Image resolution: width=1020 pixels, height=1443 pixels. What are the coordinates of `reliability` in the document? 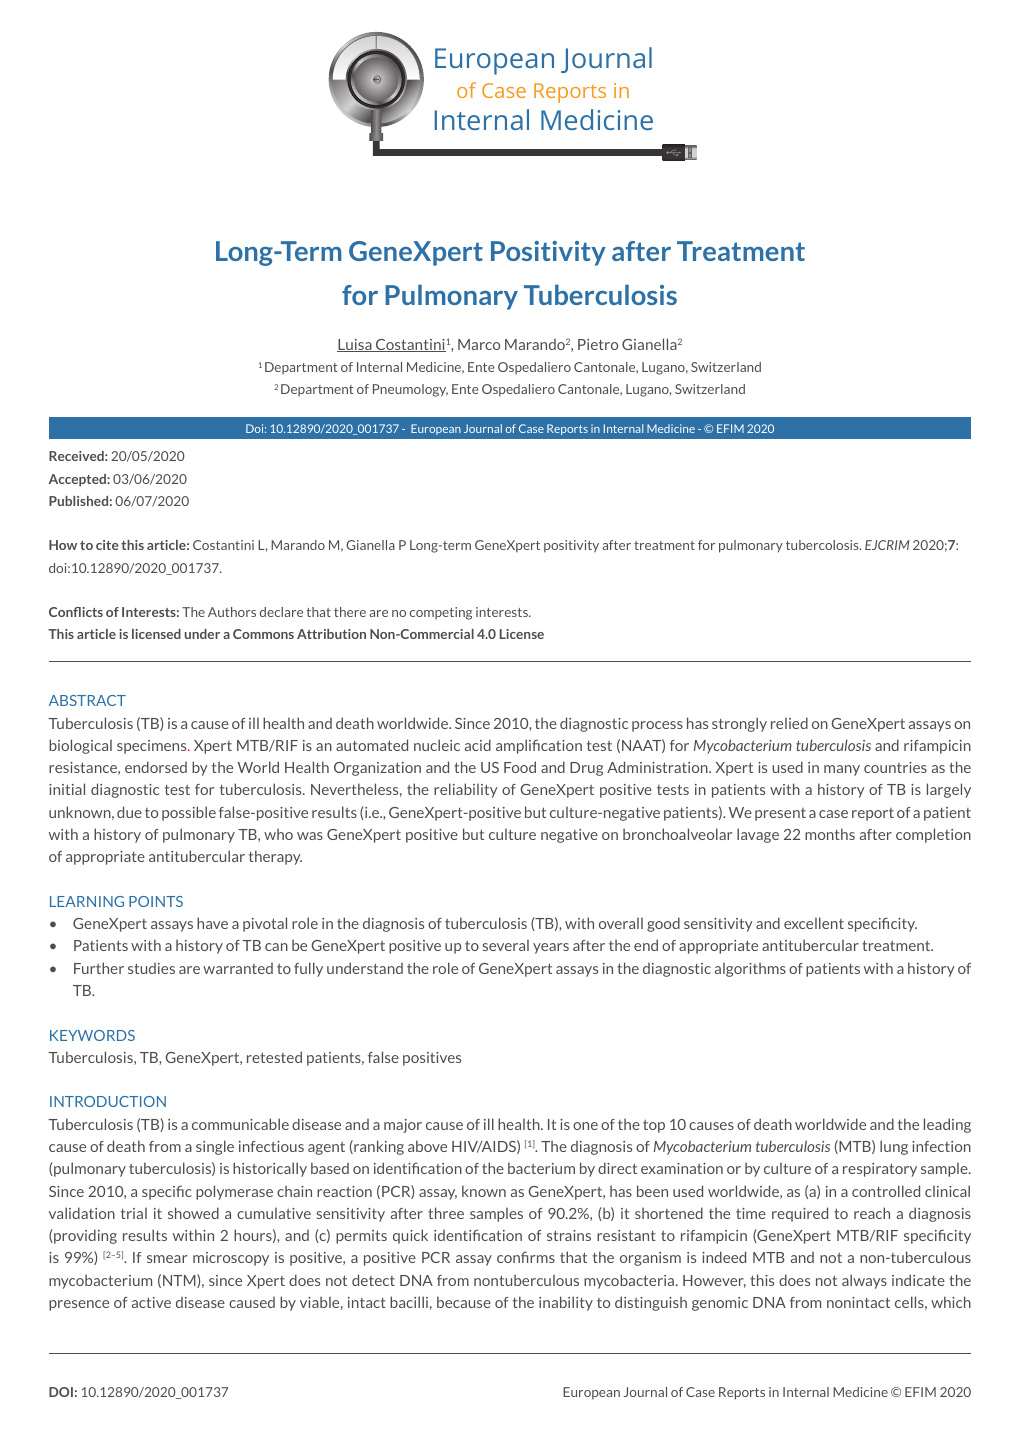 It's located at (466, 790).
